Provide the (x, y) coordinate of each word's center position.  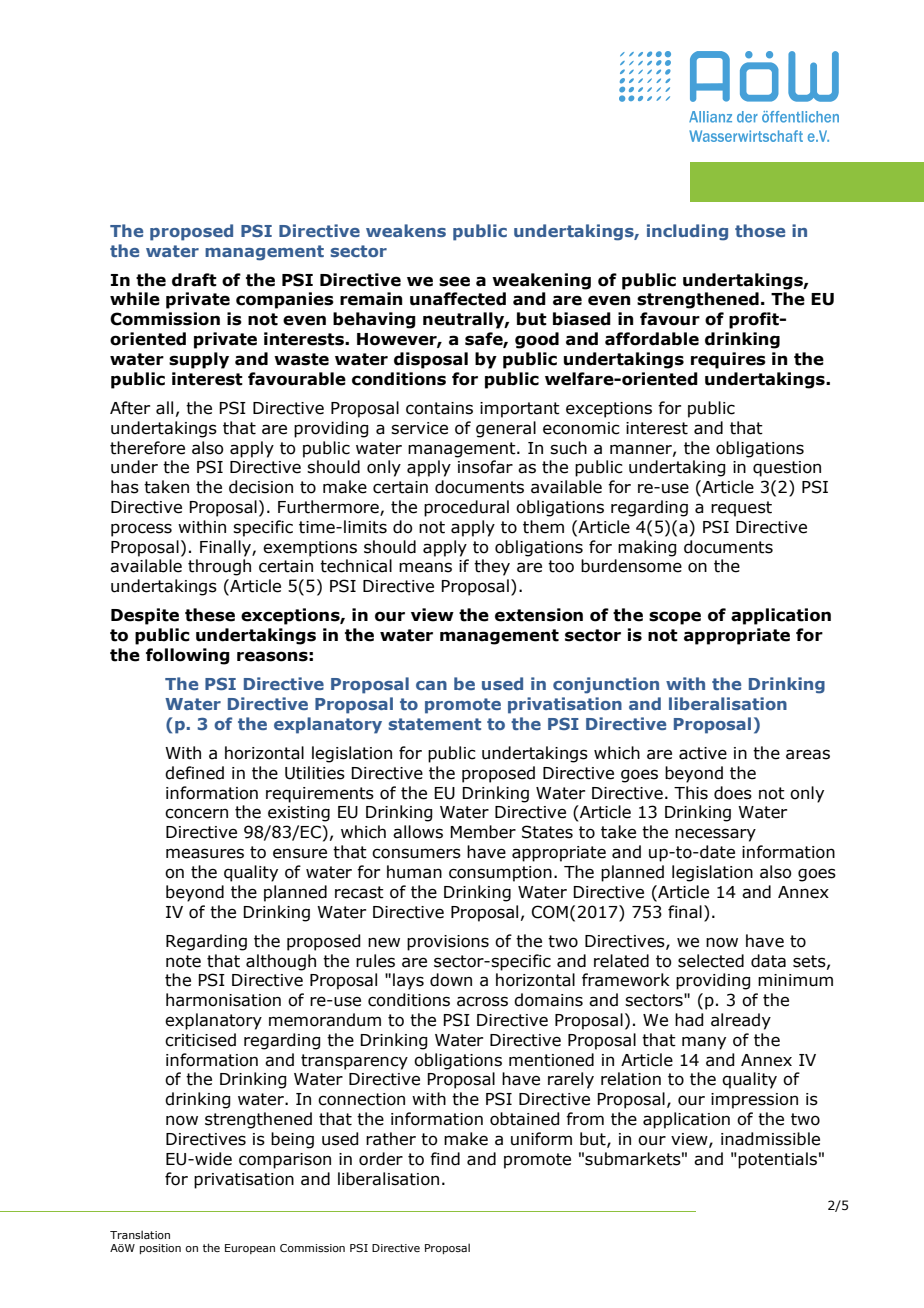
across (482, 1001)
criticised (200, 1040)
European (250, 1249)
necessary (715, 835)
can (431, 685)
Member (483, 832)
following (188, 656)
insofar (485, 467)
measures (205, 853)
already (741, 1021)
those (760, 230)
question (787, 469)
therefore (147, 448)
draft (194, 280)
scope (675, 618)
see (454, 281)
